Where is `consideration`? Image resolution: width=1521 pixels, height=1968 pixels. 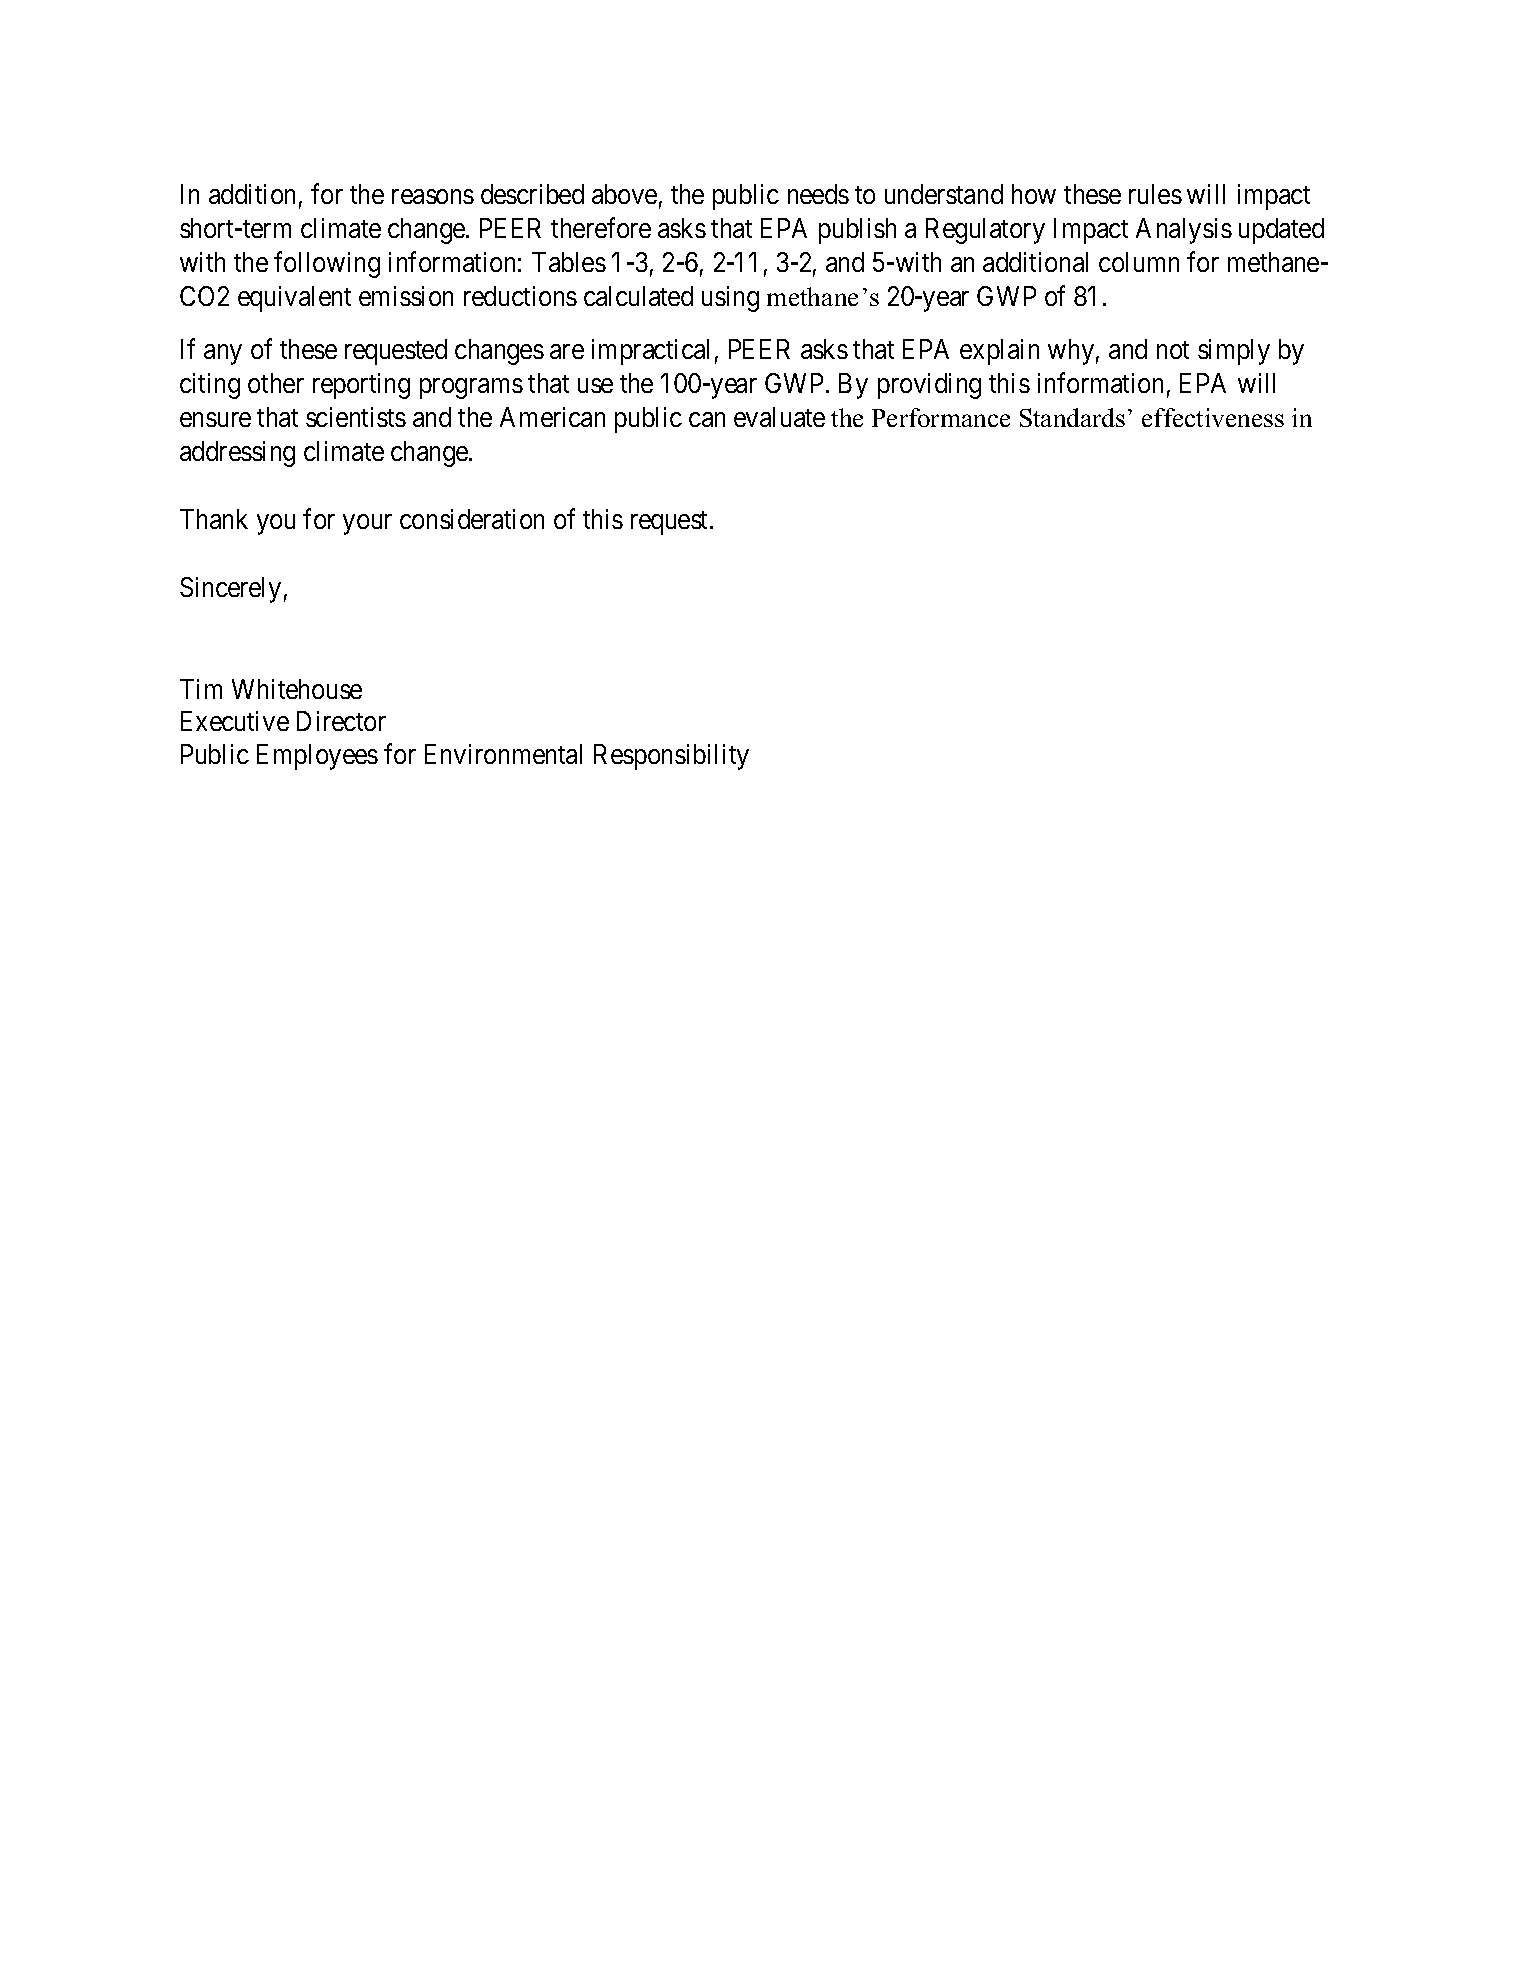
consideration is located at coordinates (472, 519).
